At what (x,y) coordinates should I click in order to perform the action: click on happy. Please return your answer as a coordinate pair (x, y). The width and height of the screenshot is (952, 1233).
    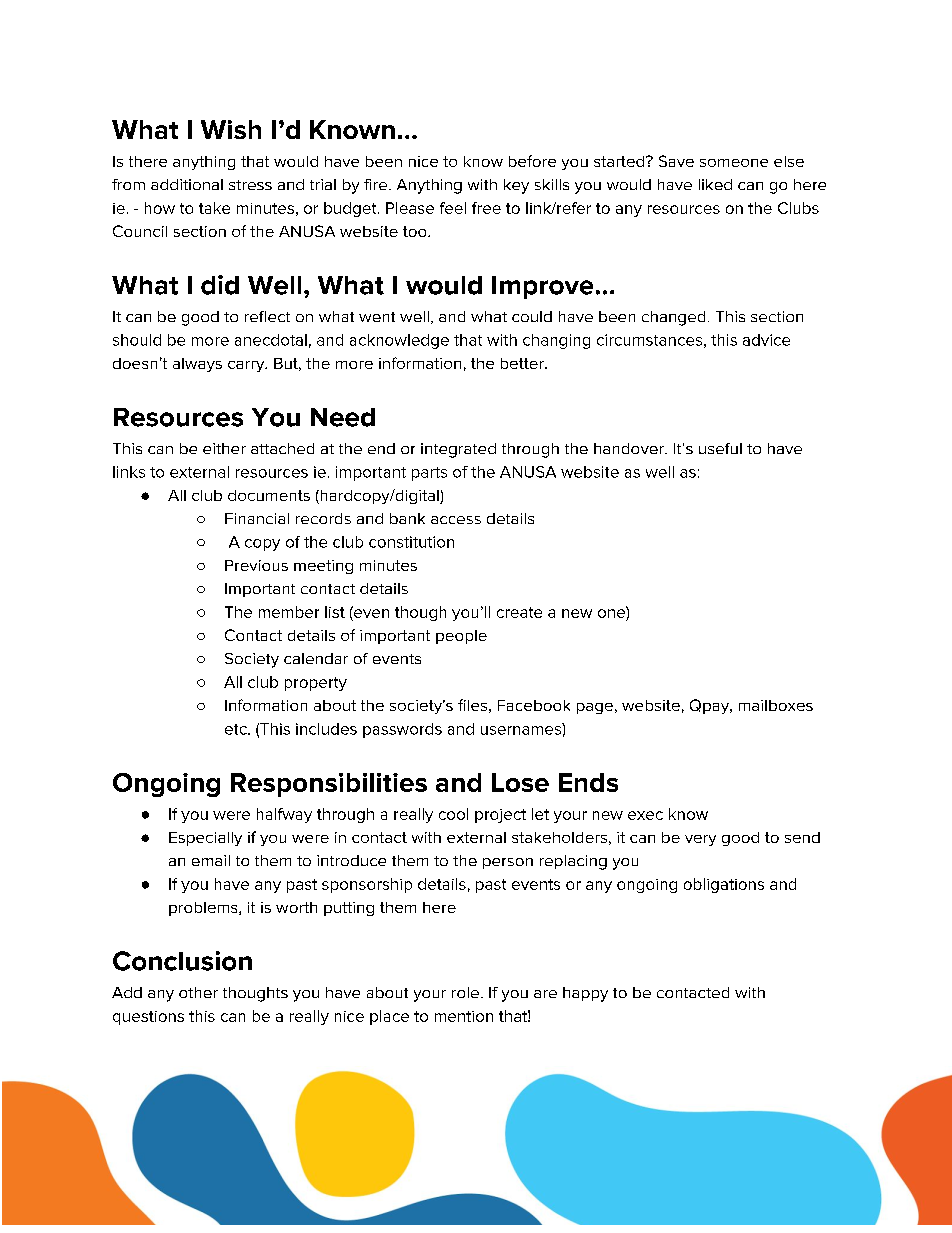
    Looking at the image, I should click on (585, 994).
